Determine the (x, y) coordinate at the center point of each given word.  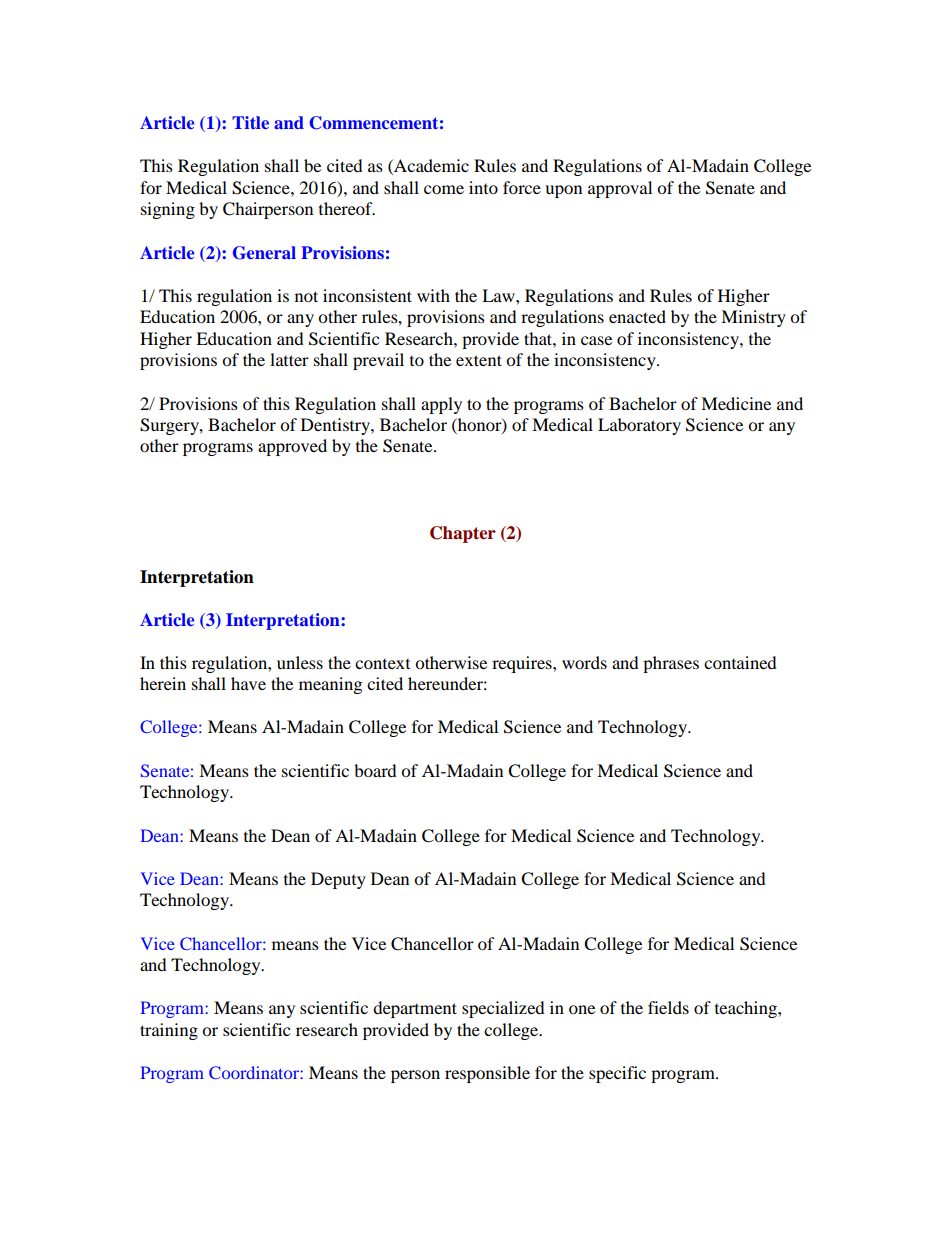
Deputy (338, 880)
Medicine (736, 403)
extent (479, 360)
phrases (671, 664)
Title (250, 122)
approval (620, 189)
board (375, 770)
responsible (487, 1074)
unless (300, 662)
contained (740, 662)
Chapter (463, 534)
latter (289, 359)
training (169, 1031)
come (444, 189)
